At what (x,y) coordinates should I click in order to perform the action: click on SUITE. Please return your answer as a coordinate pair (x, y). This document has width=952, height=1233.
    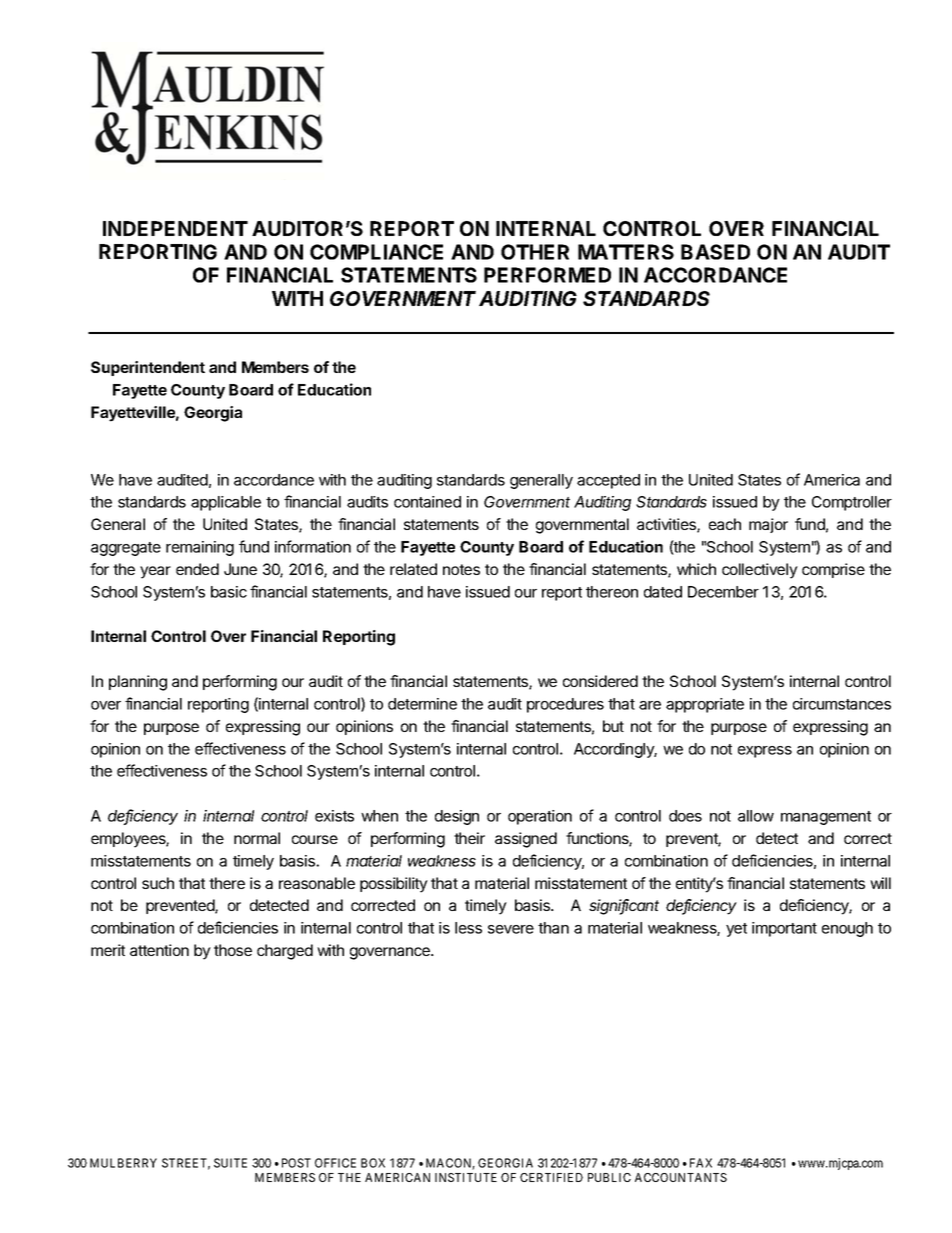
    Looking at the image, I should click on (230, 1163).
